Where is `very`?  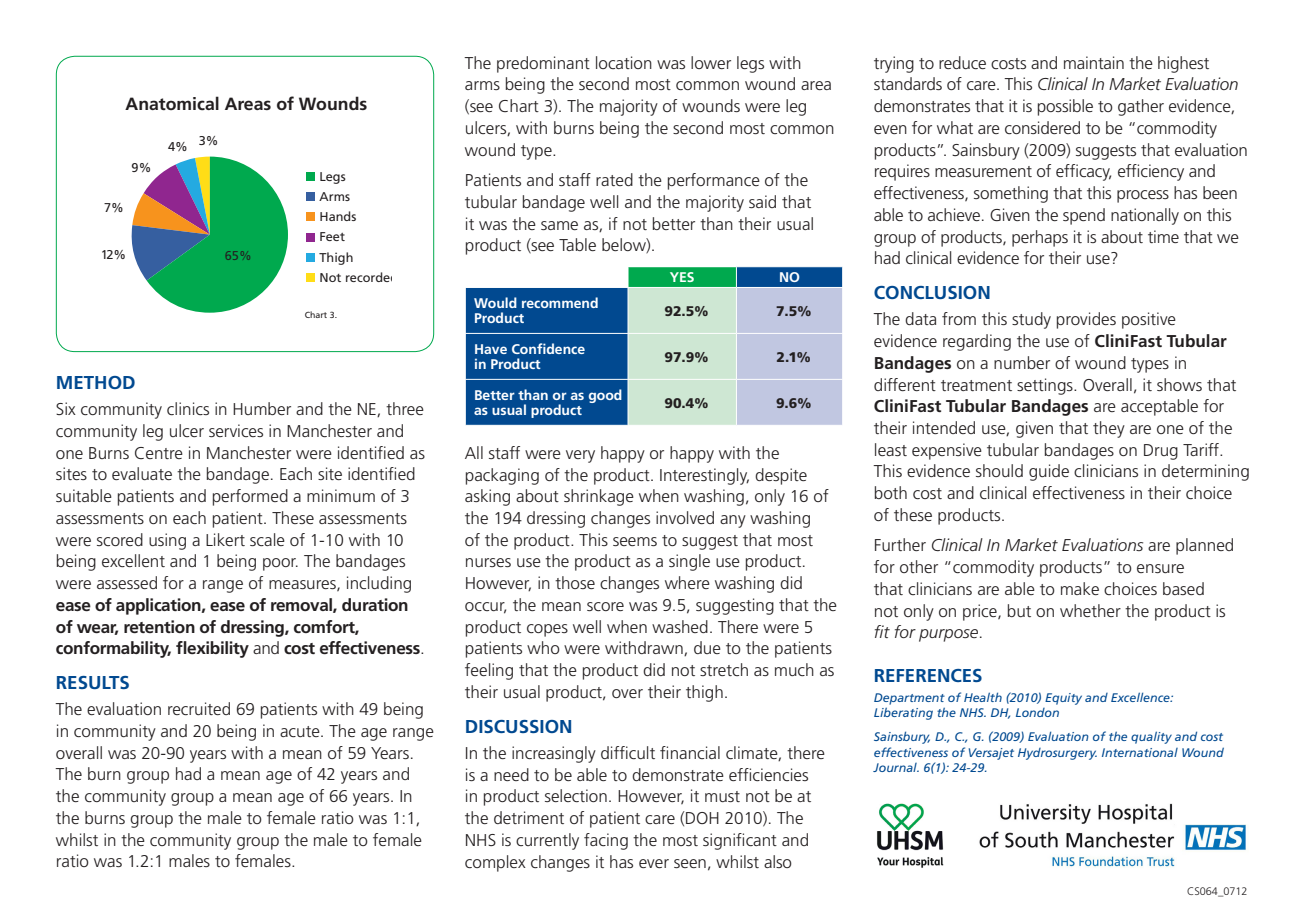 very is located at coordinates (580, 456).
